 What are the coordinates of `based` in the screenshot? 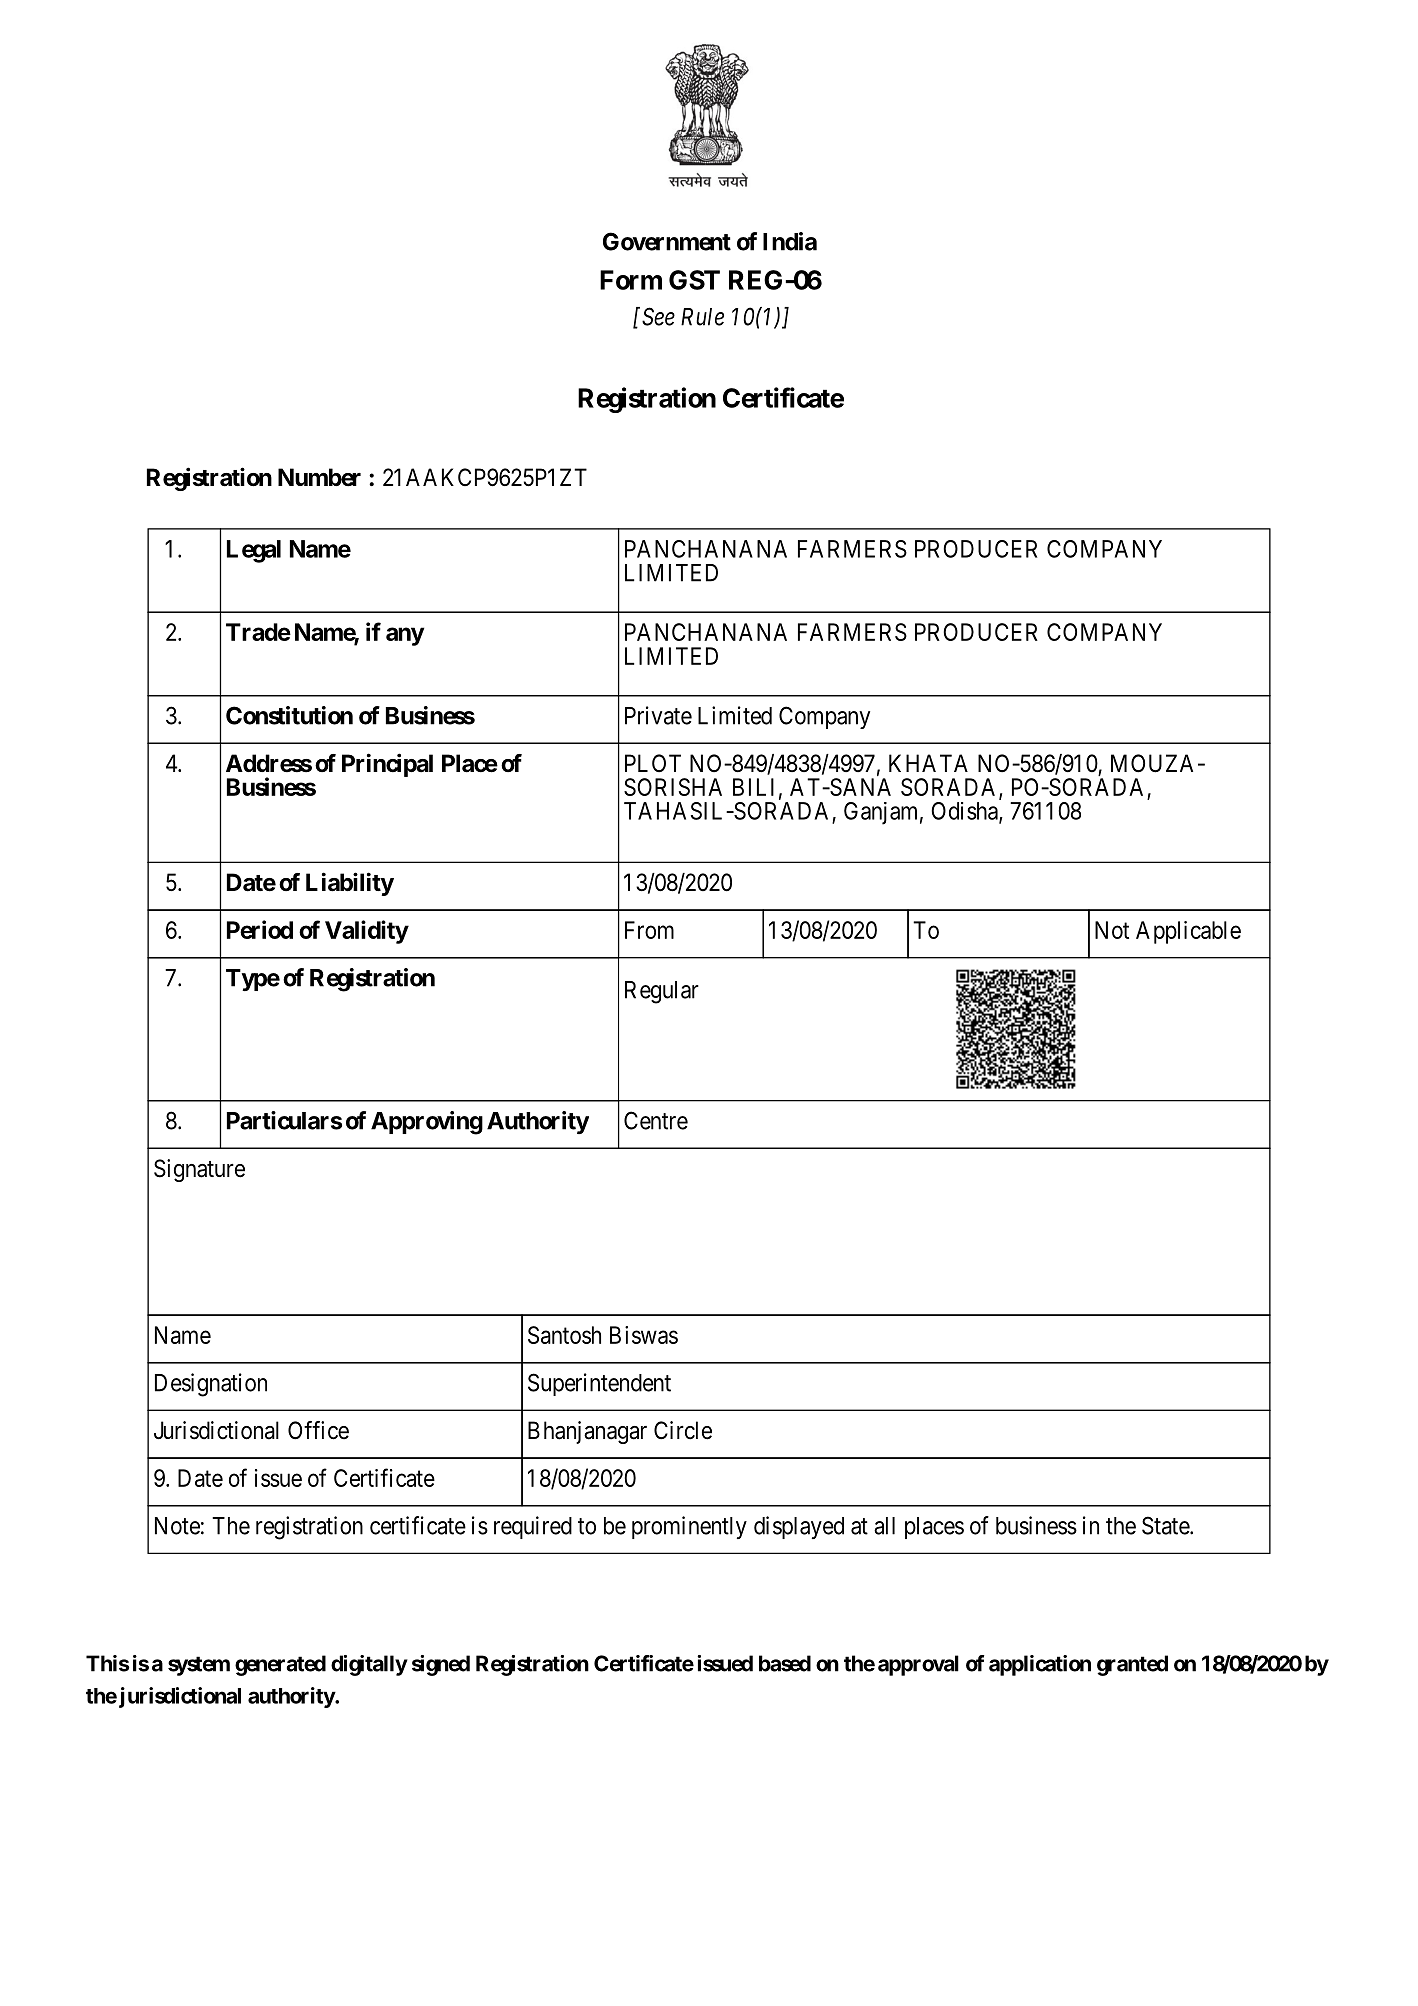 It's located at (785, 1663).
